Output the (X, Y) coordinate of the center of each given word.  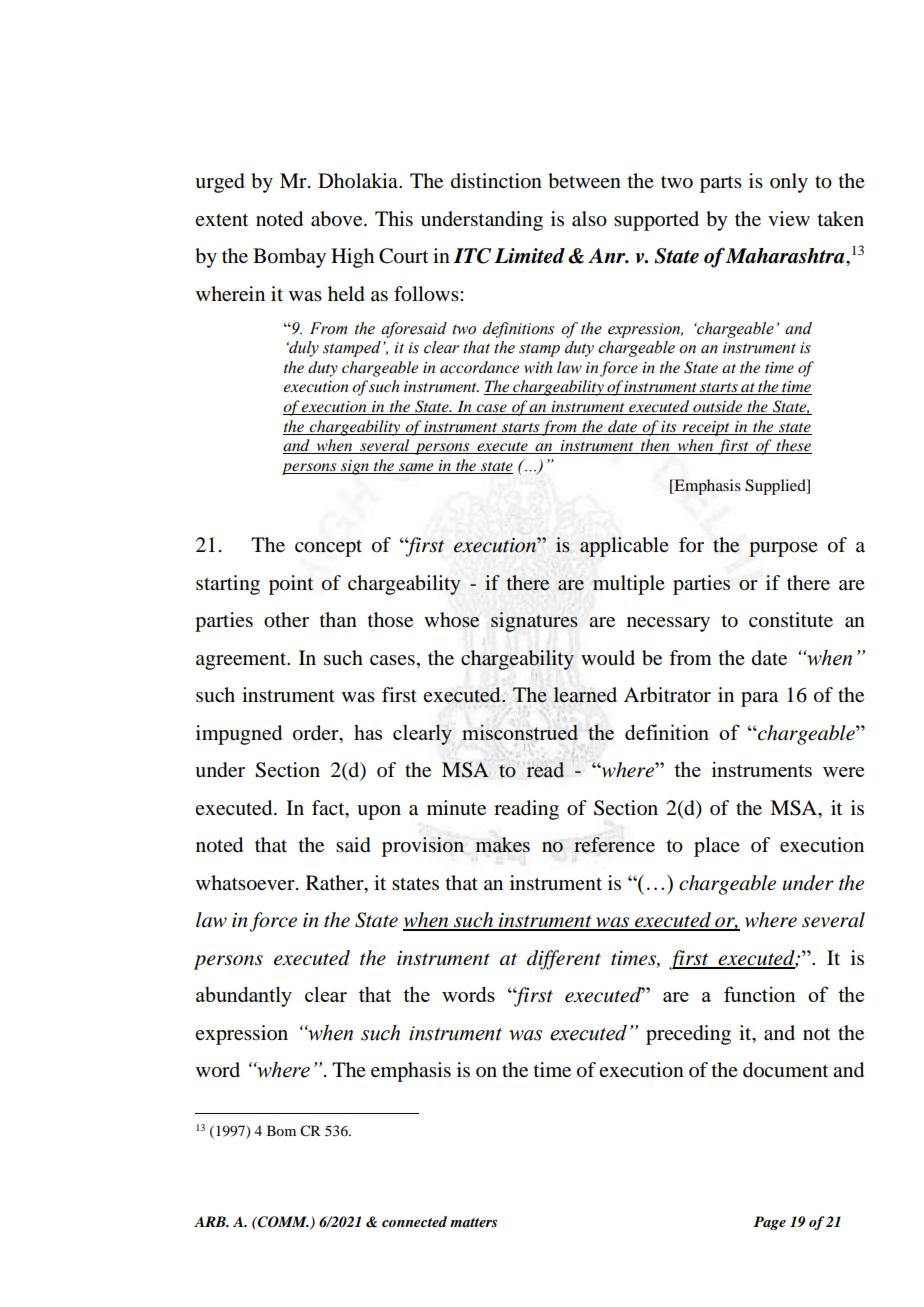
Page (770, 1223)
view (789, 218)
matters (473, 1222)
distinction (496, 181)
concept (328, 548)
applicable (624, 547)
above (338, 219)
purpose (783, 549)
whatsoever (246, 883)
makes (503, 845)
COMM (282, 1222)
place (717, 847)
